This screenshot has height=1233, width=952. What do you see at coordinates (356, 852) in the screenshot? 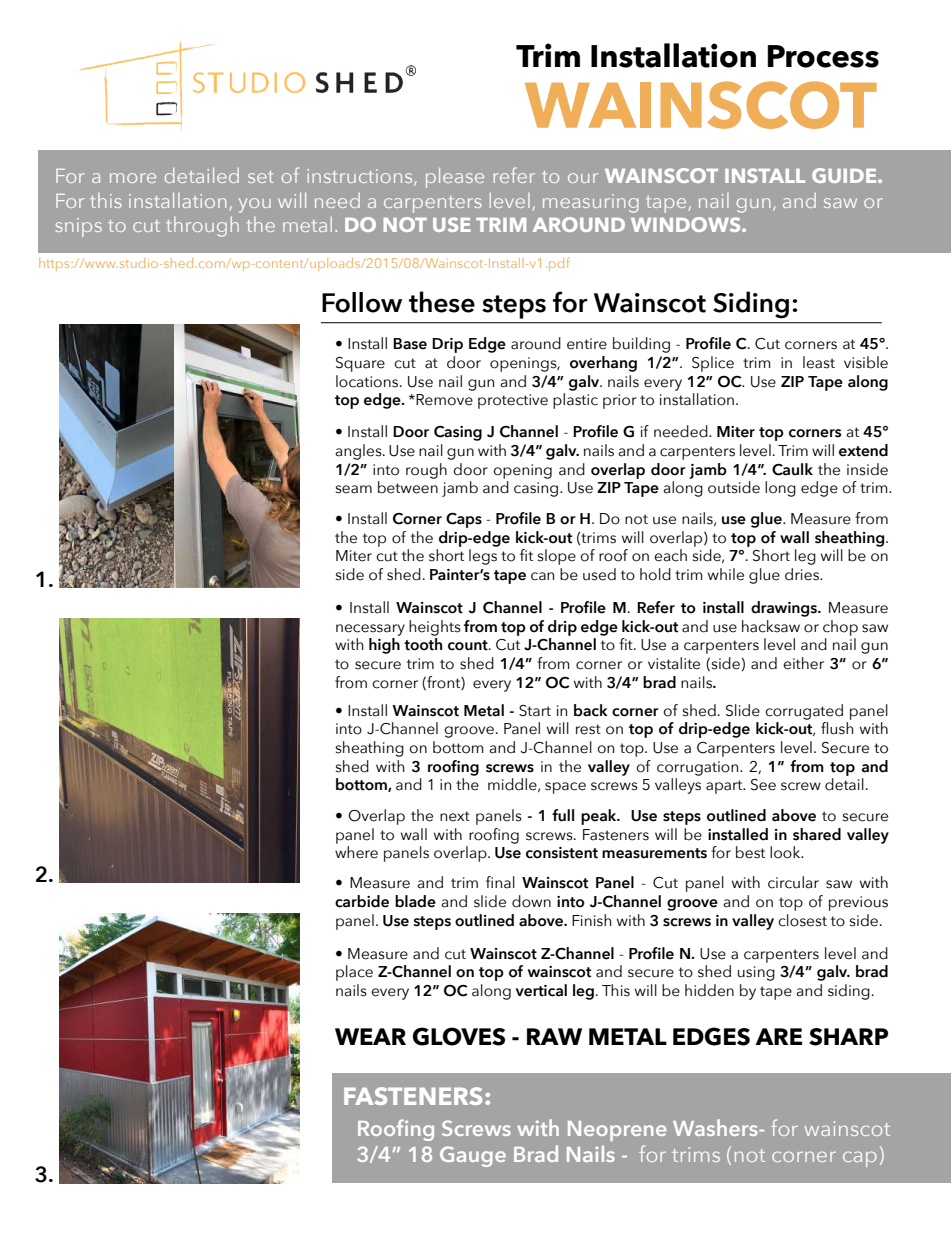
I see `where` at bounding box center [356, 852].
